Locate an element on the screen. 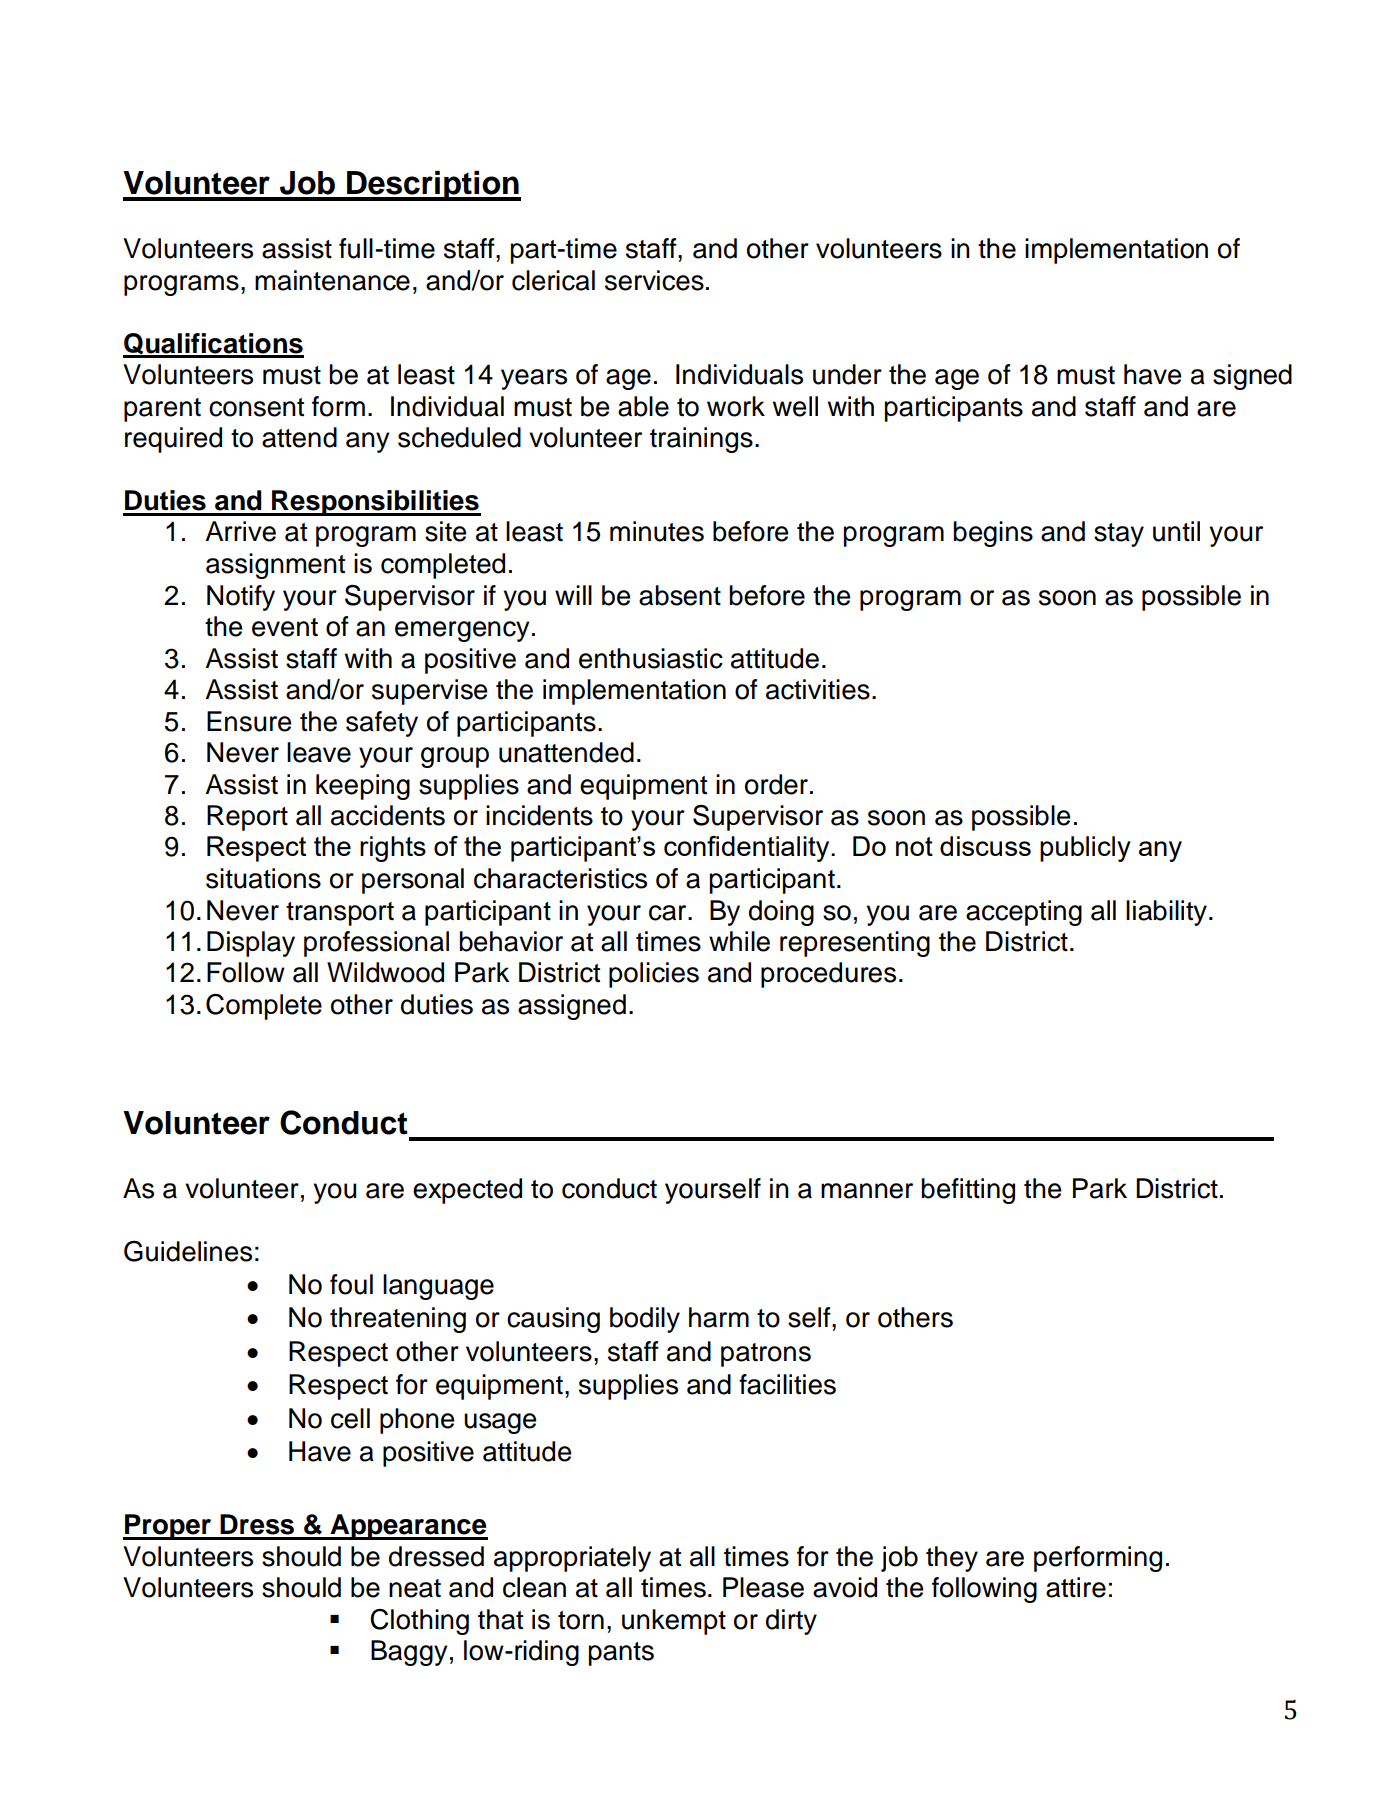 This screenshot has width=1396, height=1807. befitting is located at coordinates (968, 1191).
